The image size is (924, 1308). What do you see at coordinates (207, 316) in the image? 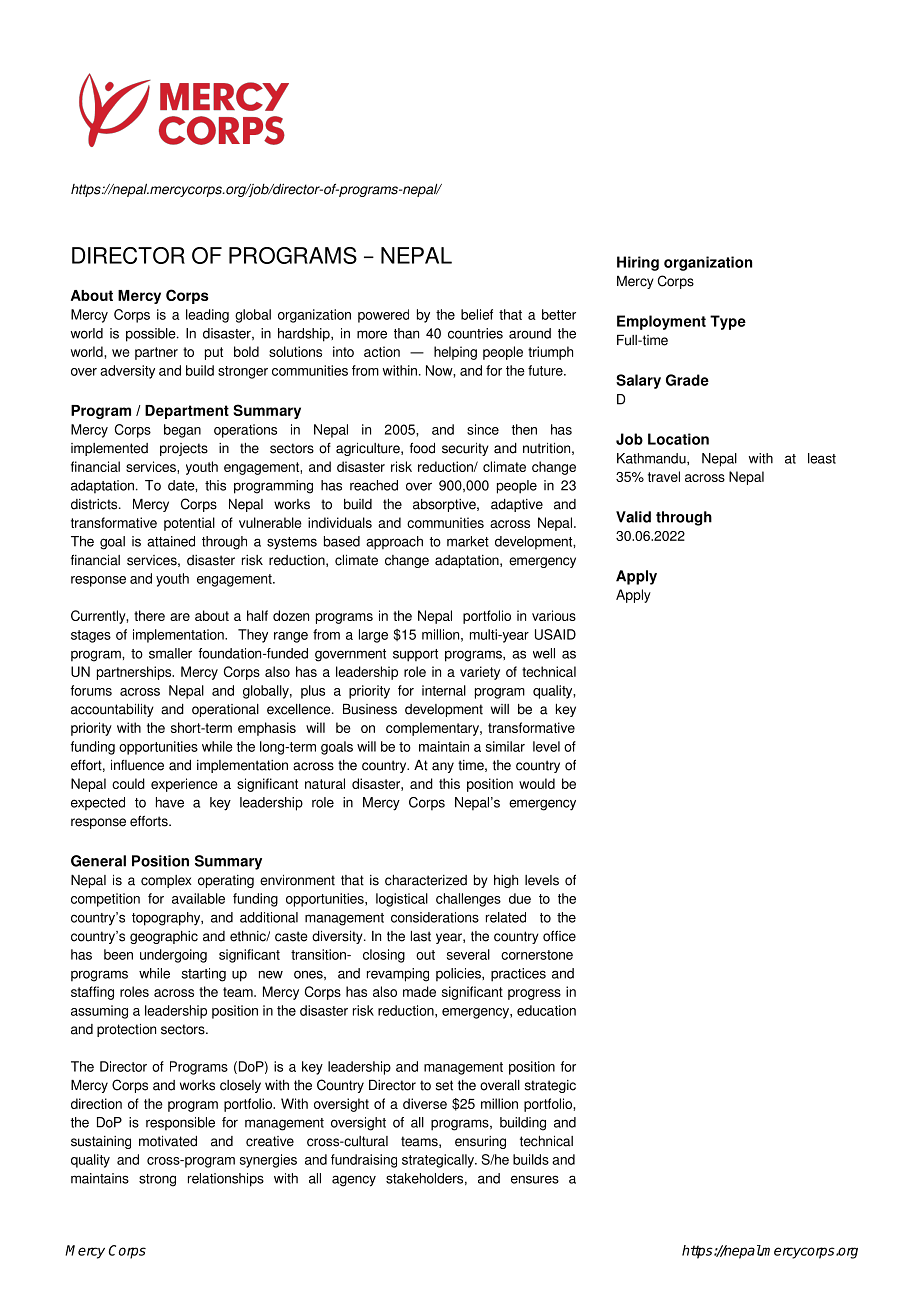
I see `leading` at bounding box center [207, 316].
